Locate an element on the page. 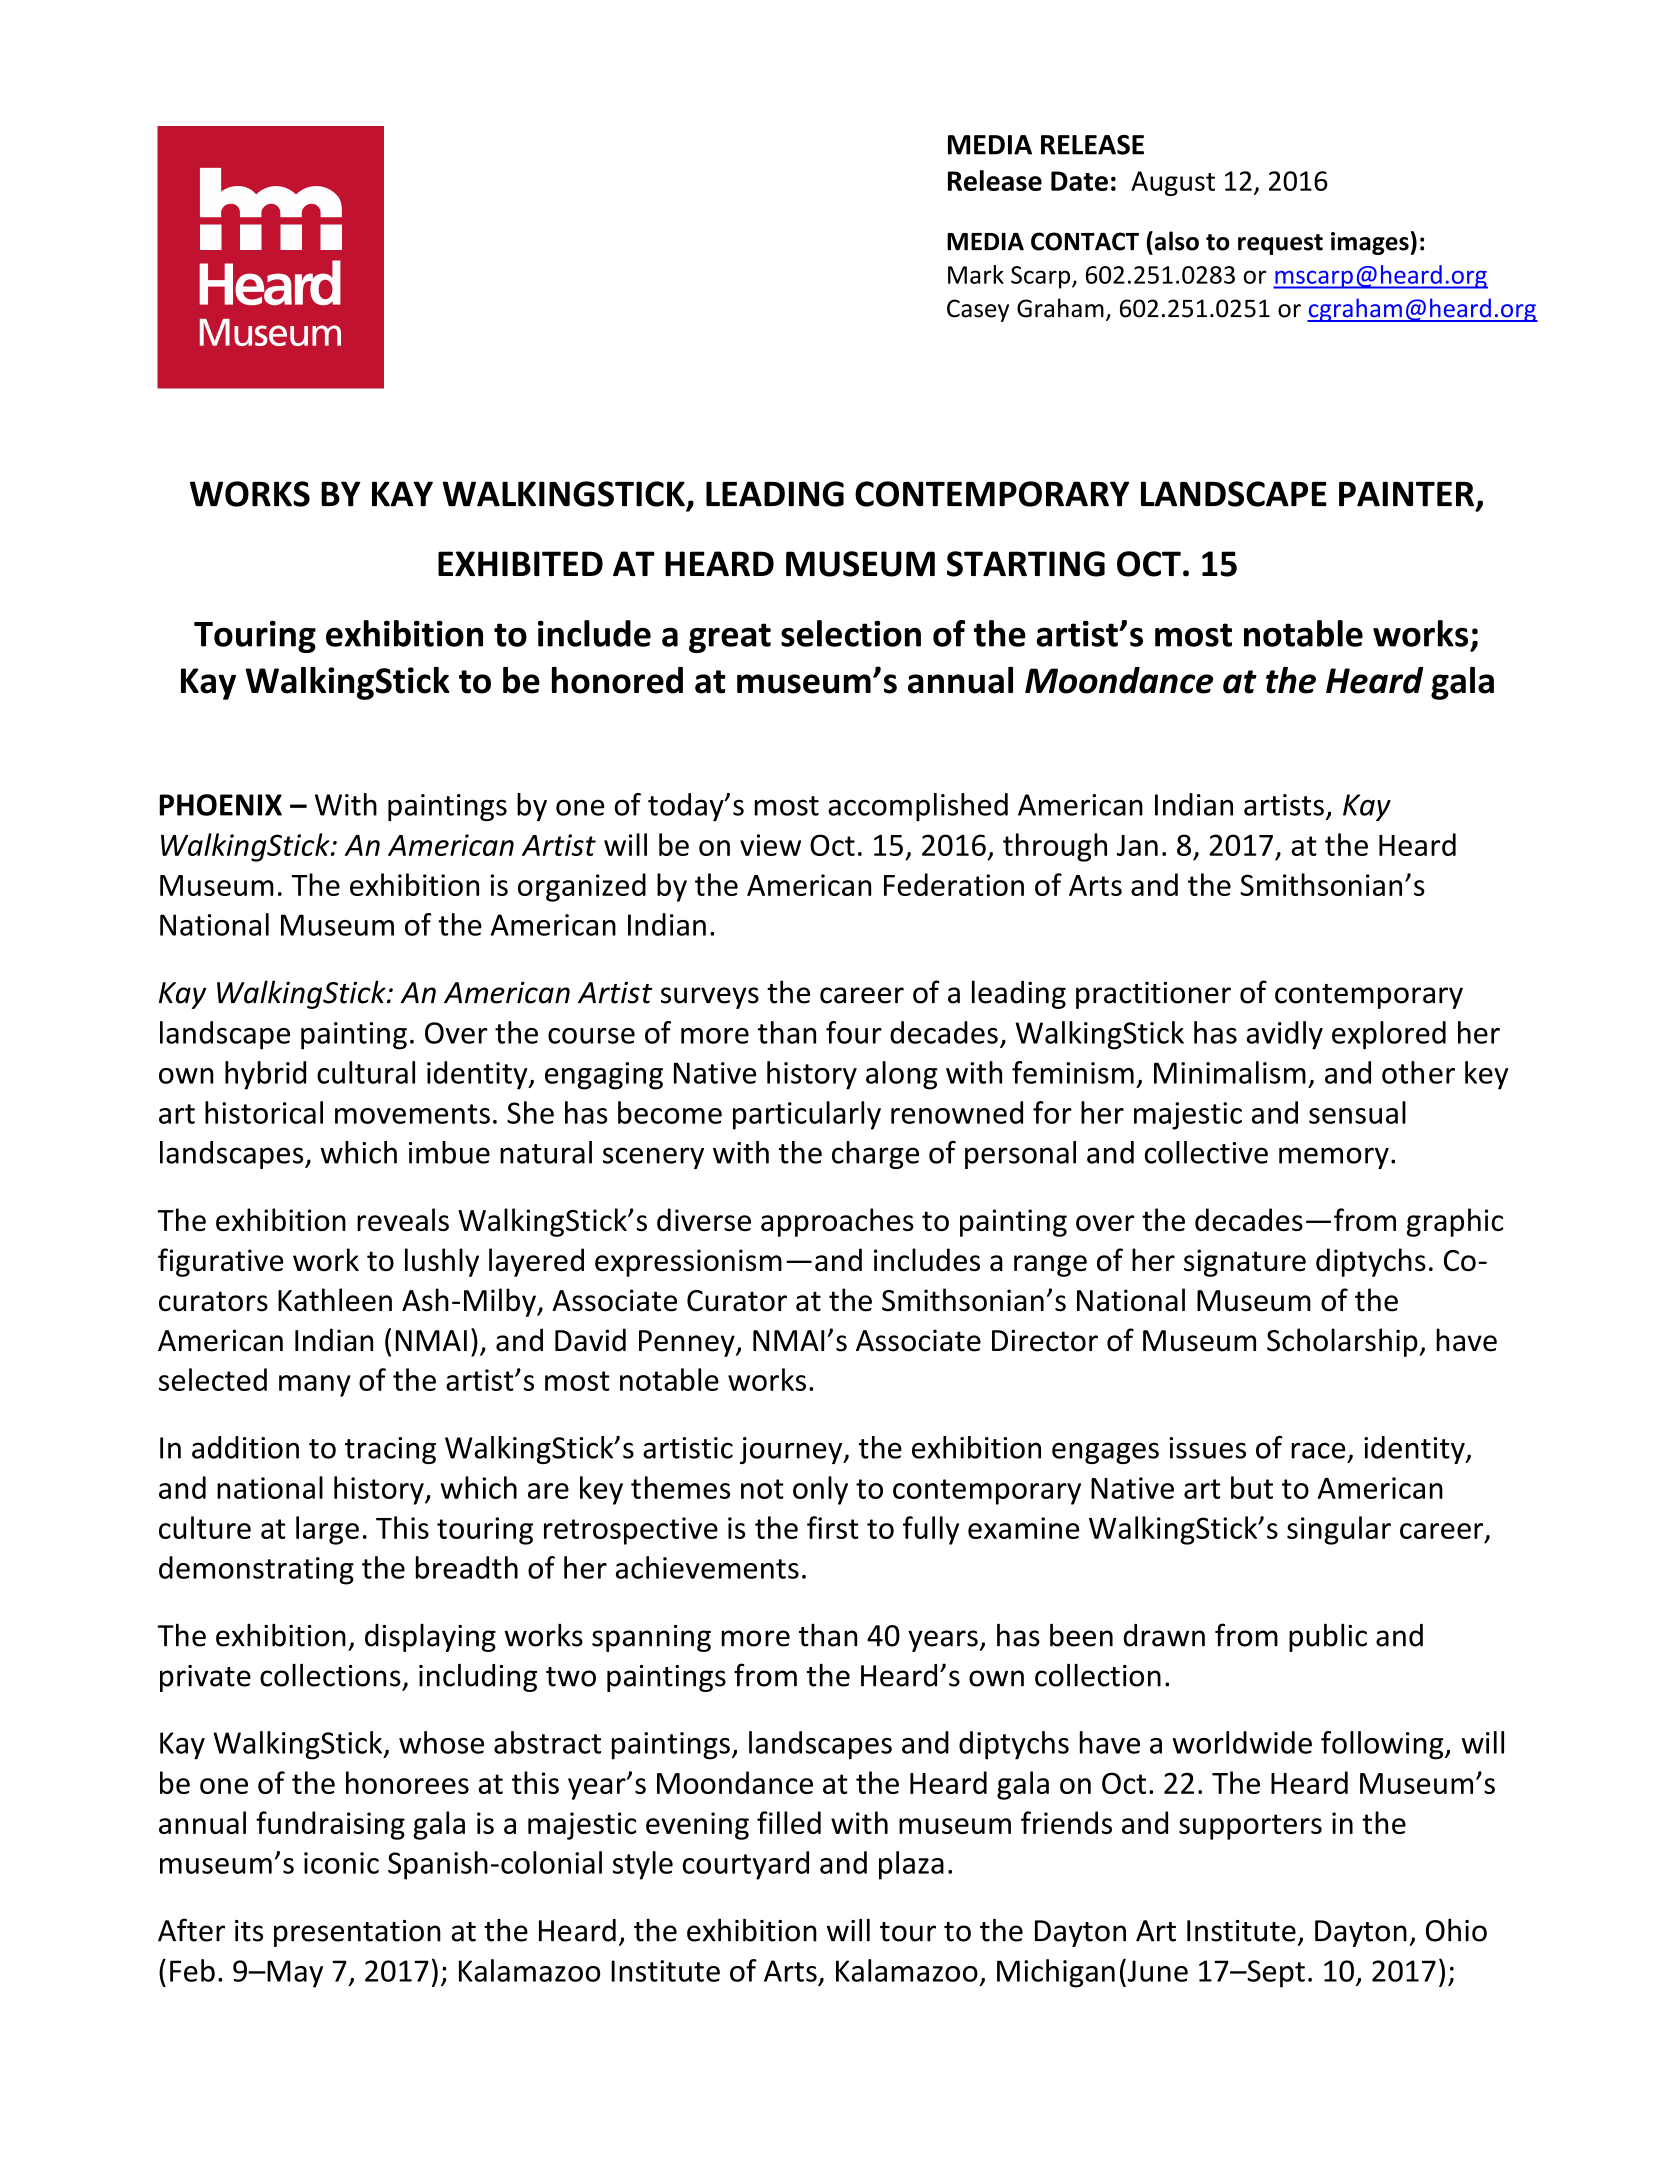 The width and height of the image is (1674, 2166). request is located at coordinates (1280, 244).
